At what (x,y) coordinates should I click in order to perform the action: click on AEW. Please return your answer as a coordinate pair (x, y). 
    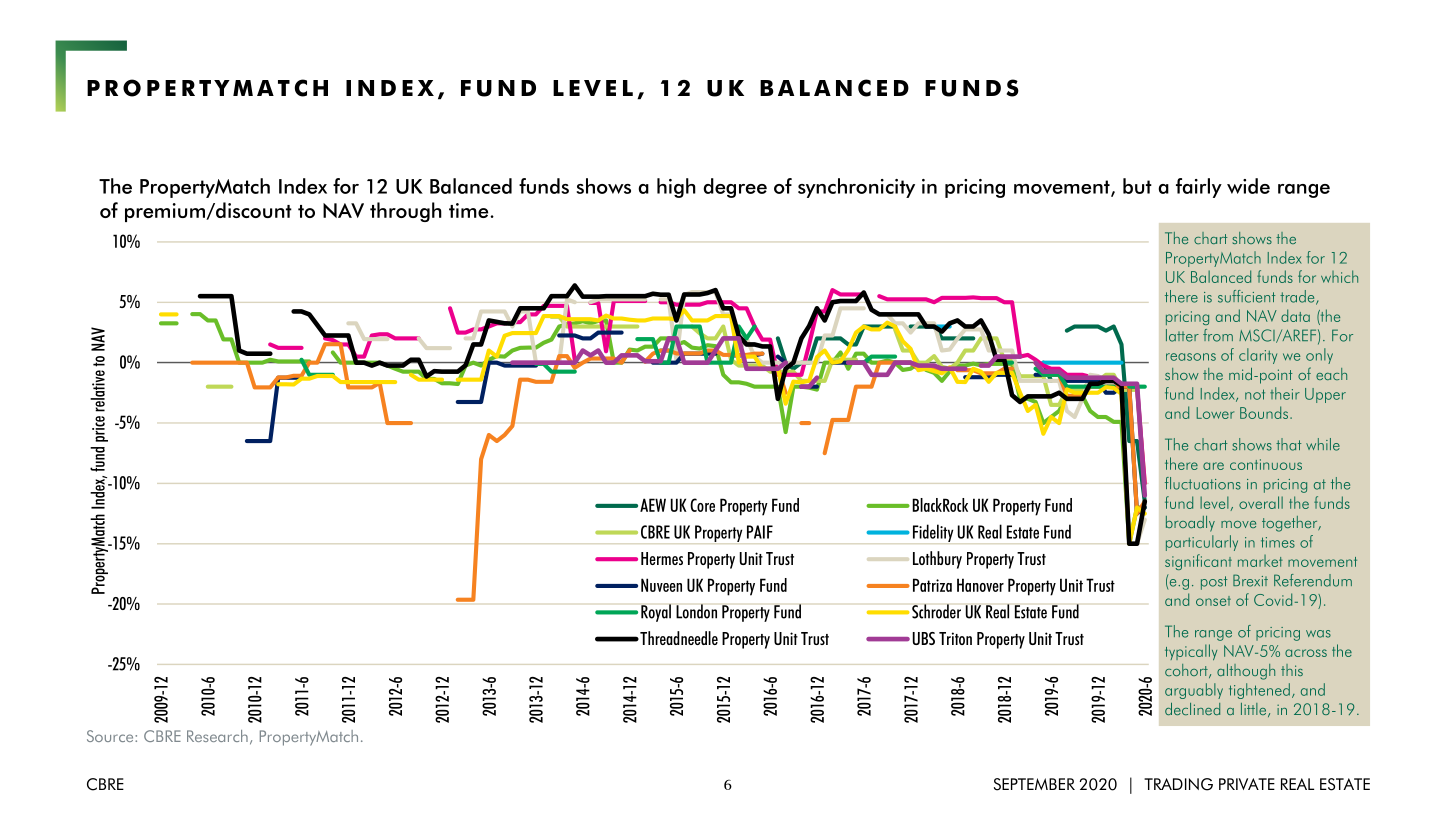
    Looking at the image, I should click on (653, 505).
